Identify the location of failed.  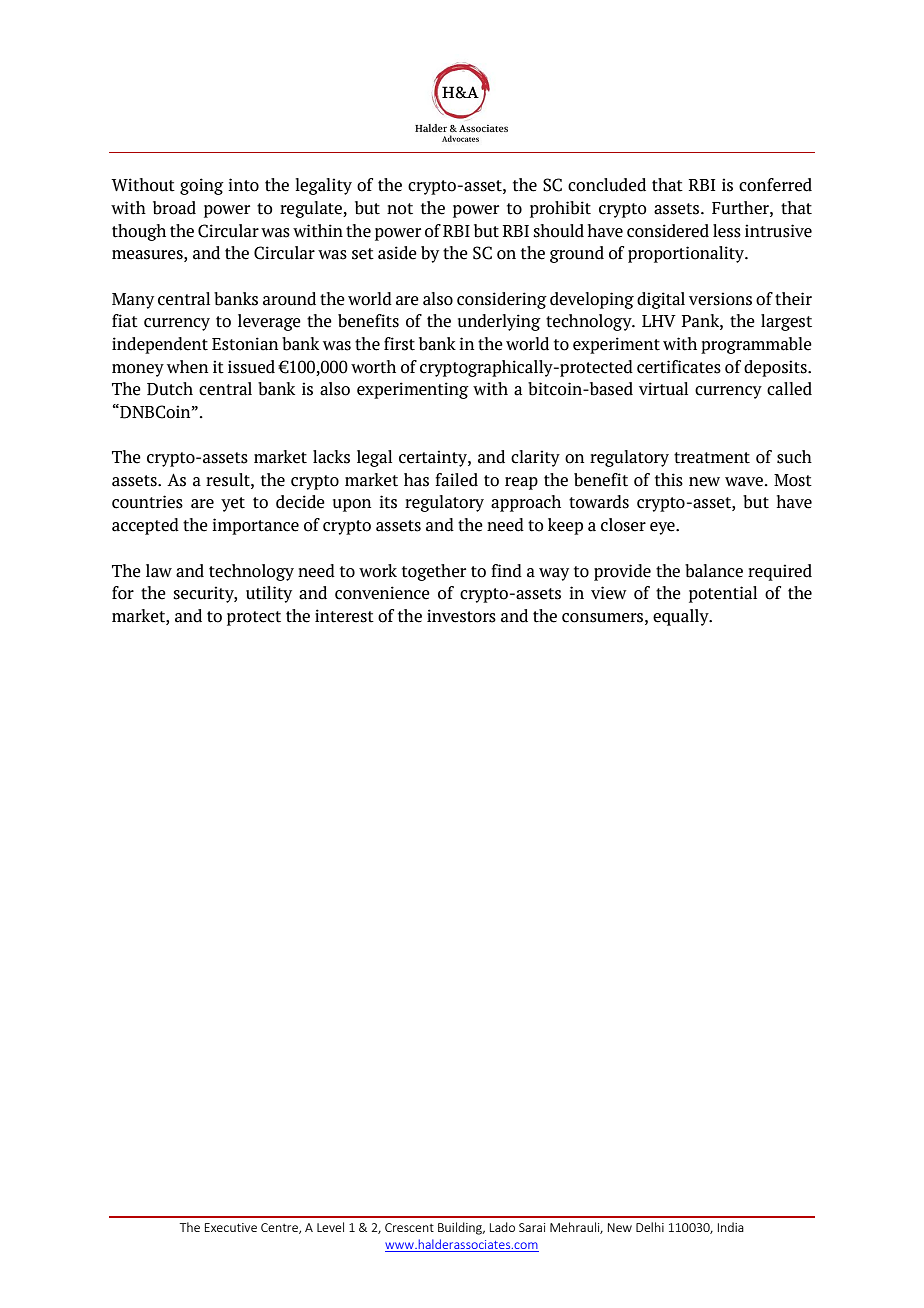
(456, 480).
